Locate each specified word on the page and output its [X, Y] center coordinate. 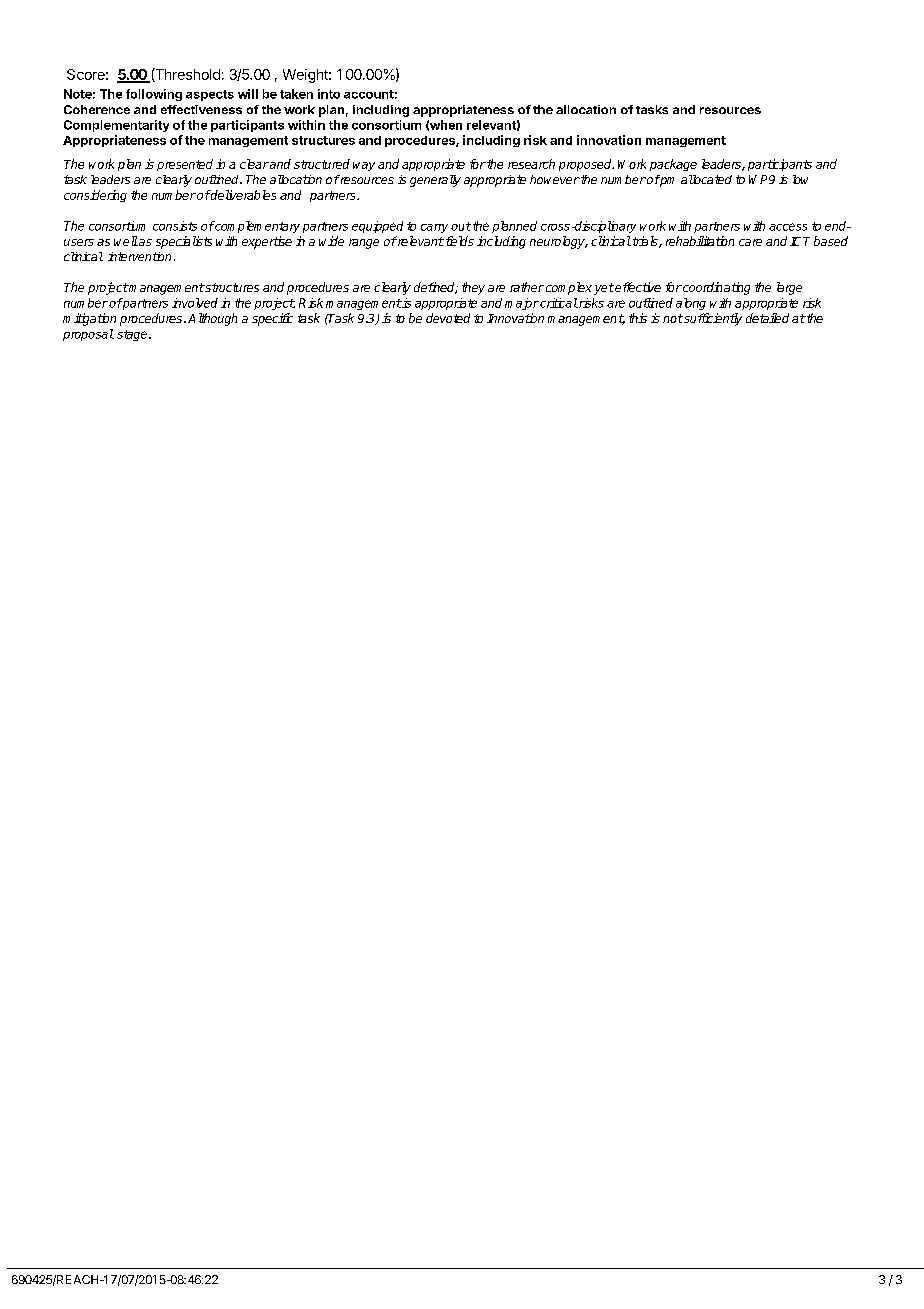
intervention [139, 256]
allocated [706, 179]
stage [133, 335]
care [750, 242]
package [673, 165]
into [329, 94]
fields [458, 241]
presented [185, 165]
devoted [448, 318]
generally [435, 181]
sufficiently [712, 319]
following [154, 95]
